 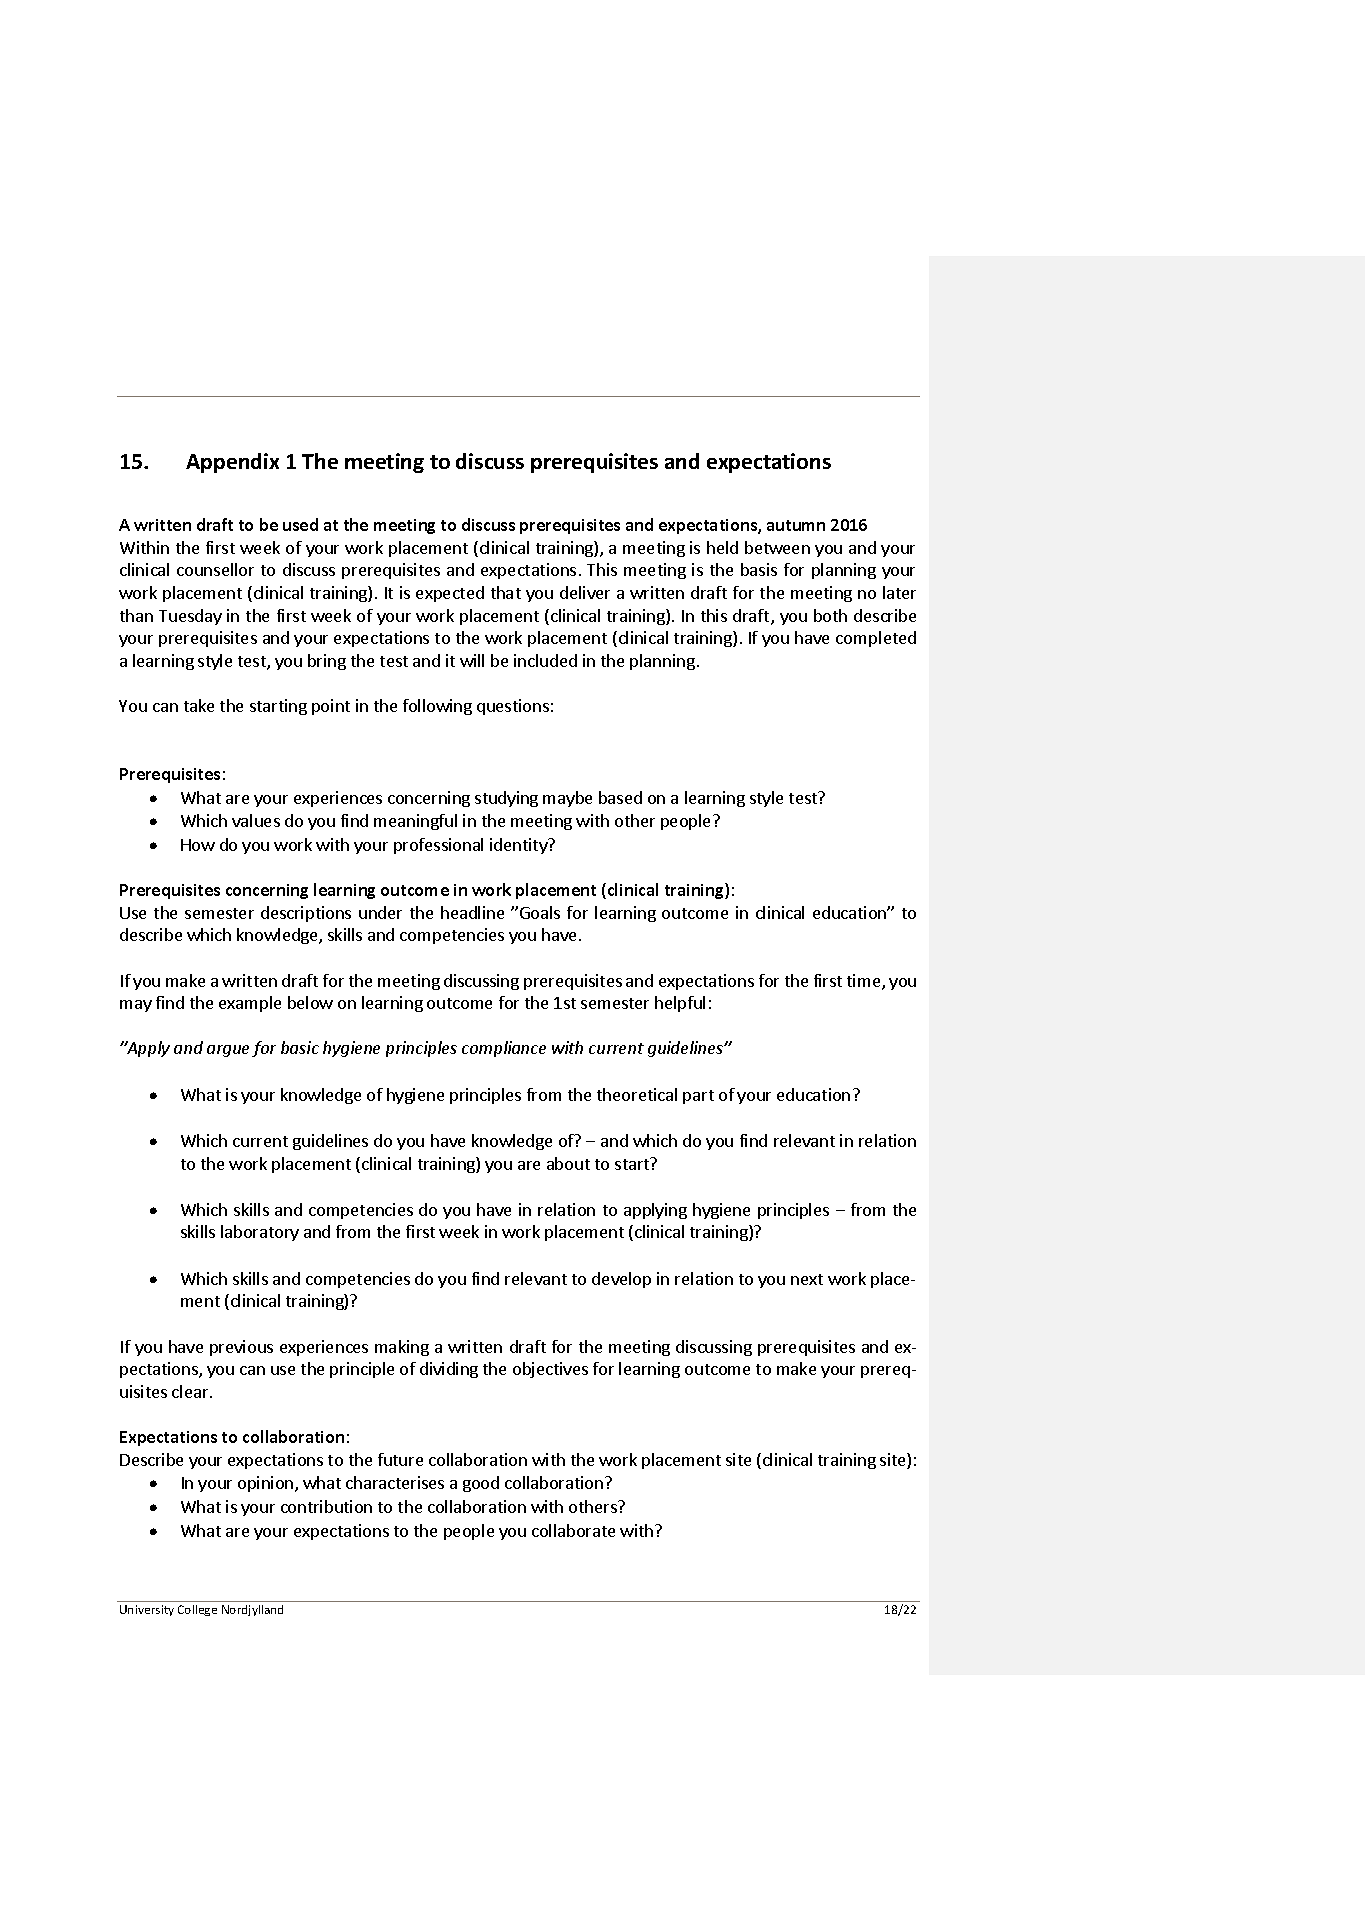 I want to click on completed, so click(x=876, y=639).
